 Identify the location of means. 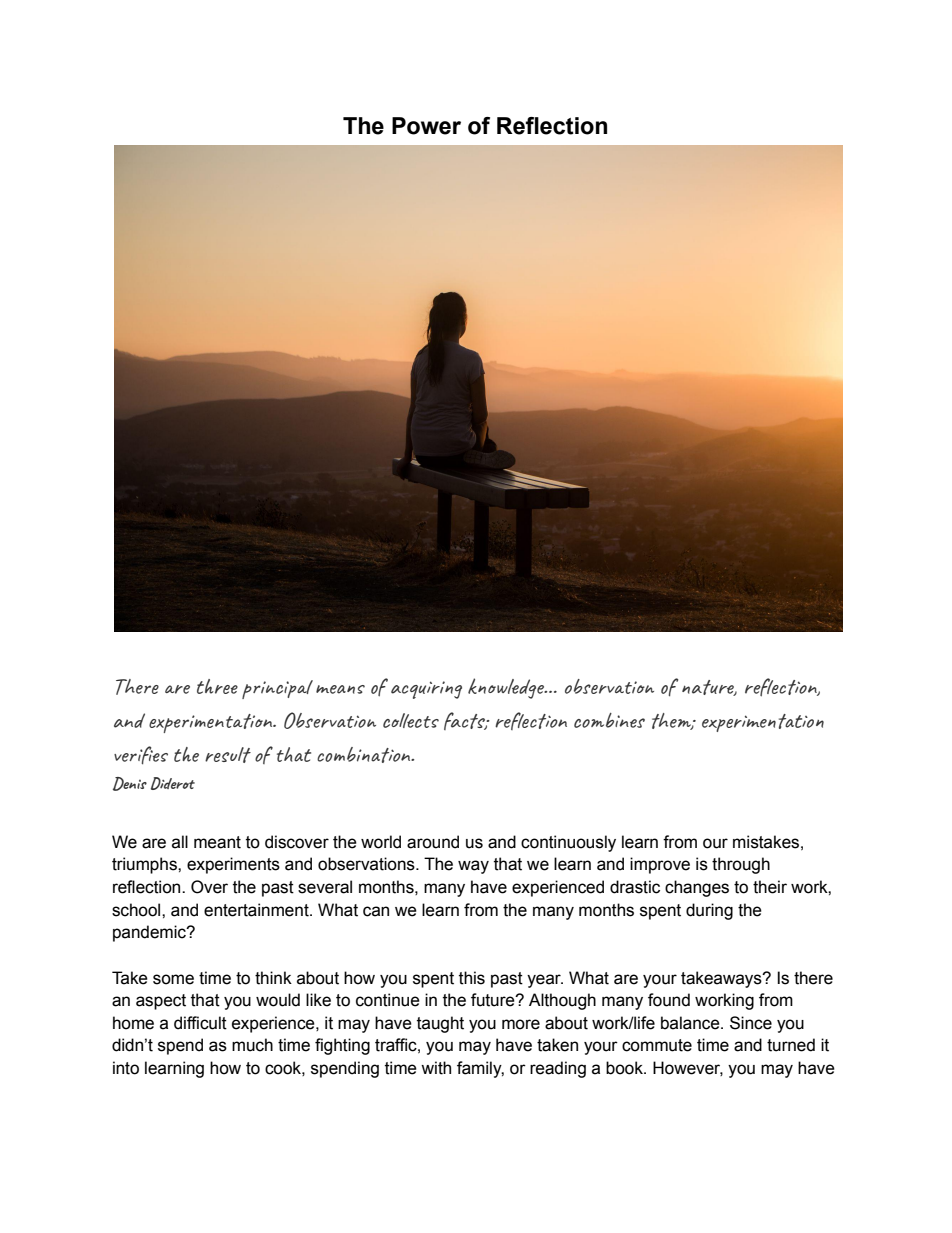
(340, 689).
